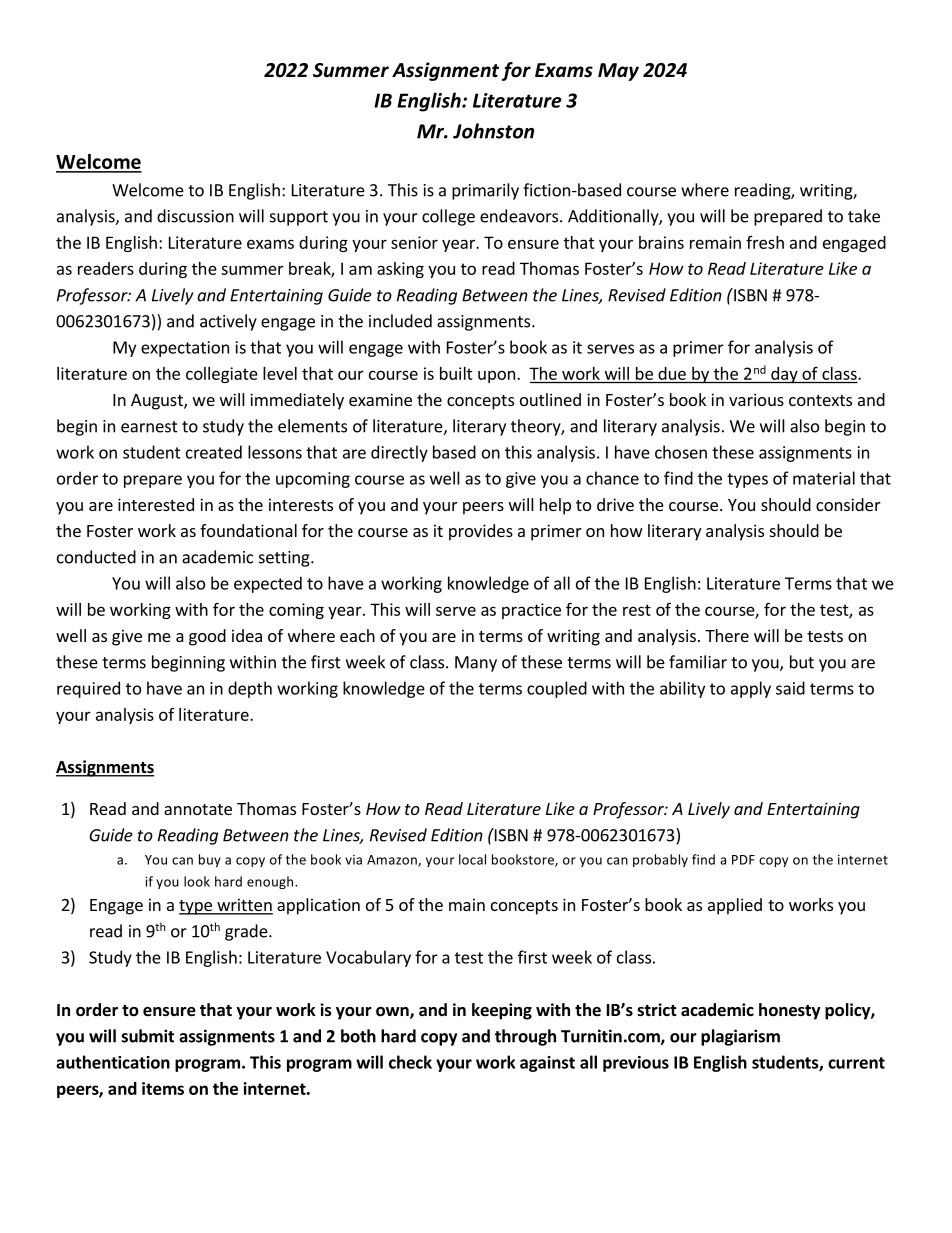 The width and height of the screenshot is (952, 1233). I want to click on depth, so click(250, 689).
